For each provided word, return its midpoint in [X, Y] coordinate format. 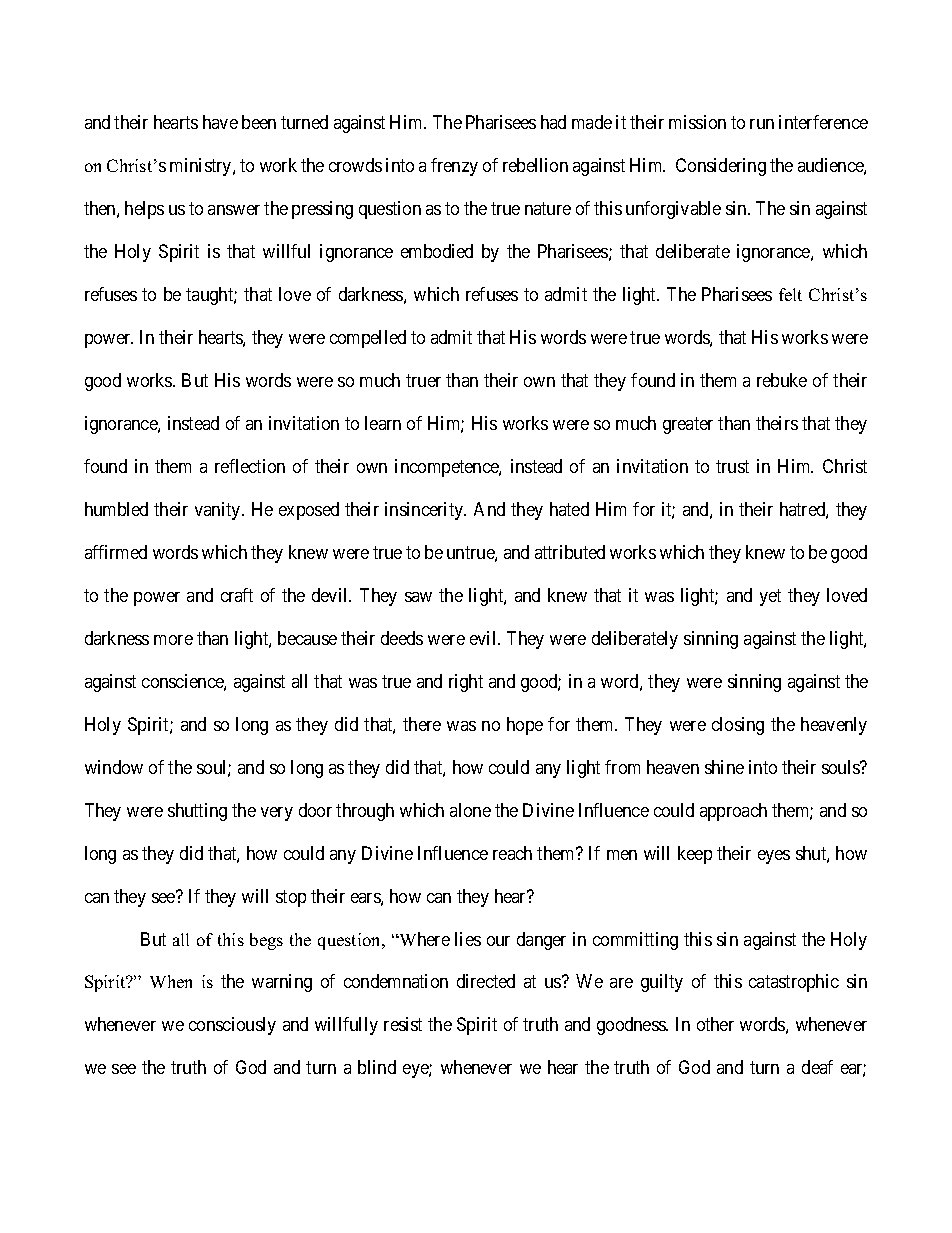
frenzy [454, 167]
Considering [721, 167]
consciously [232, 1026]
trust [732, 466]
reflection [250, 466]
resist [403, 1024]
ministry [202, 167]
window [114, 767]
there [422, 724]
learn [383, 423]
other [715, 1024]
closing [738, 726]
